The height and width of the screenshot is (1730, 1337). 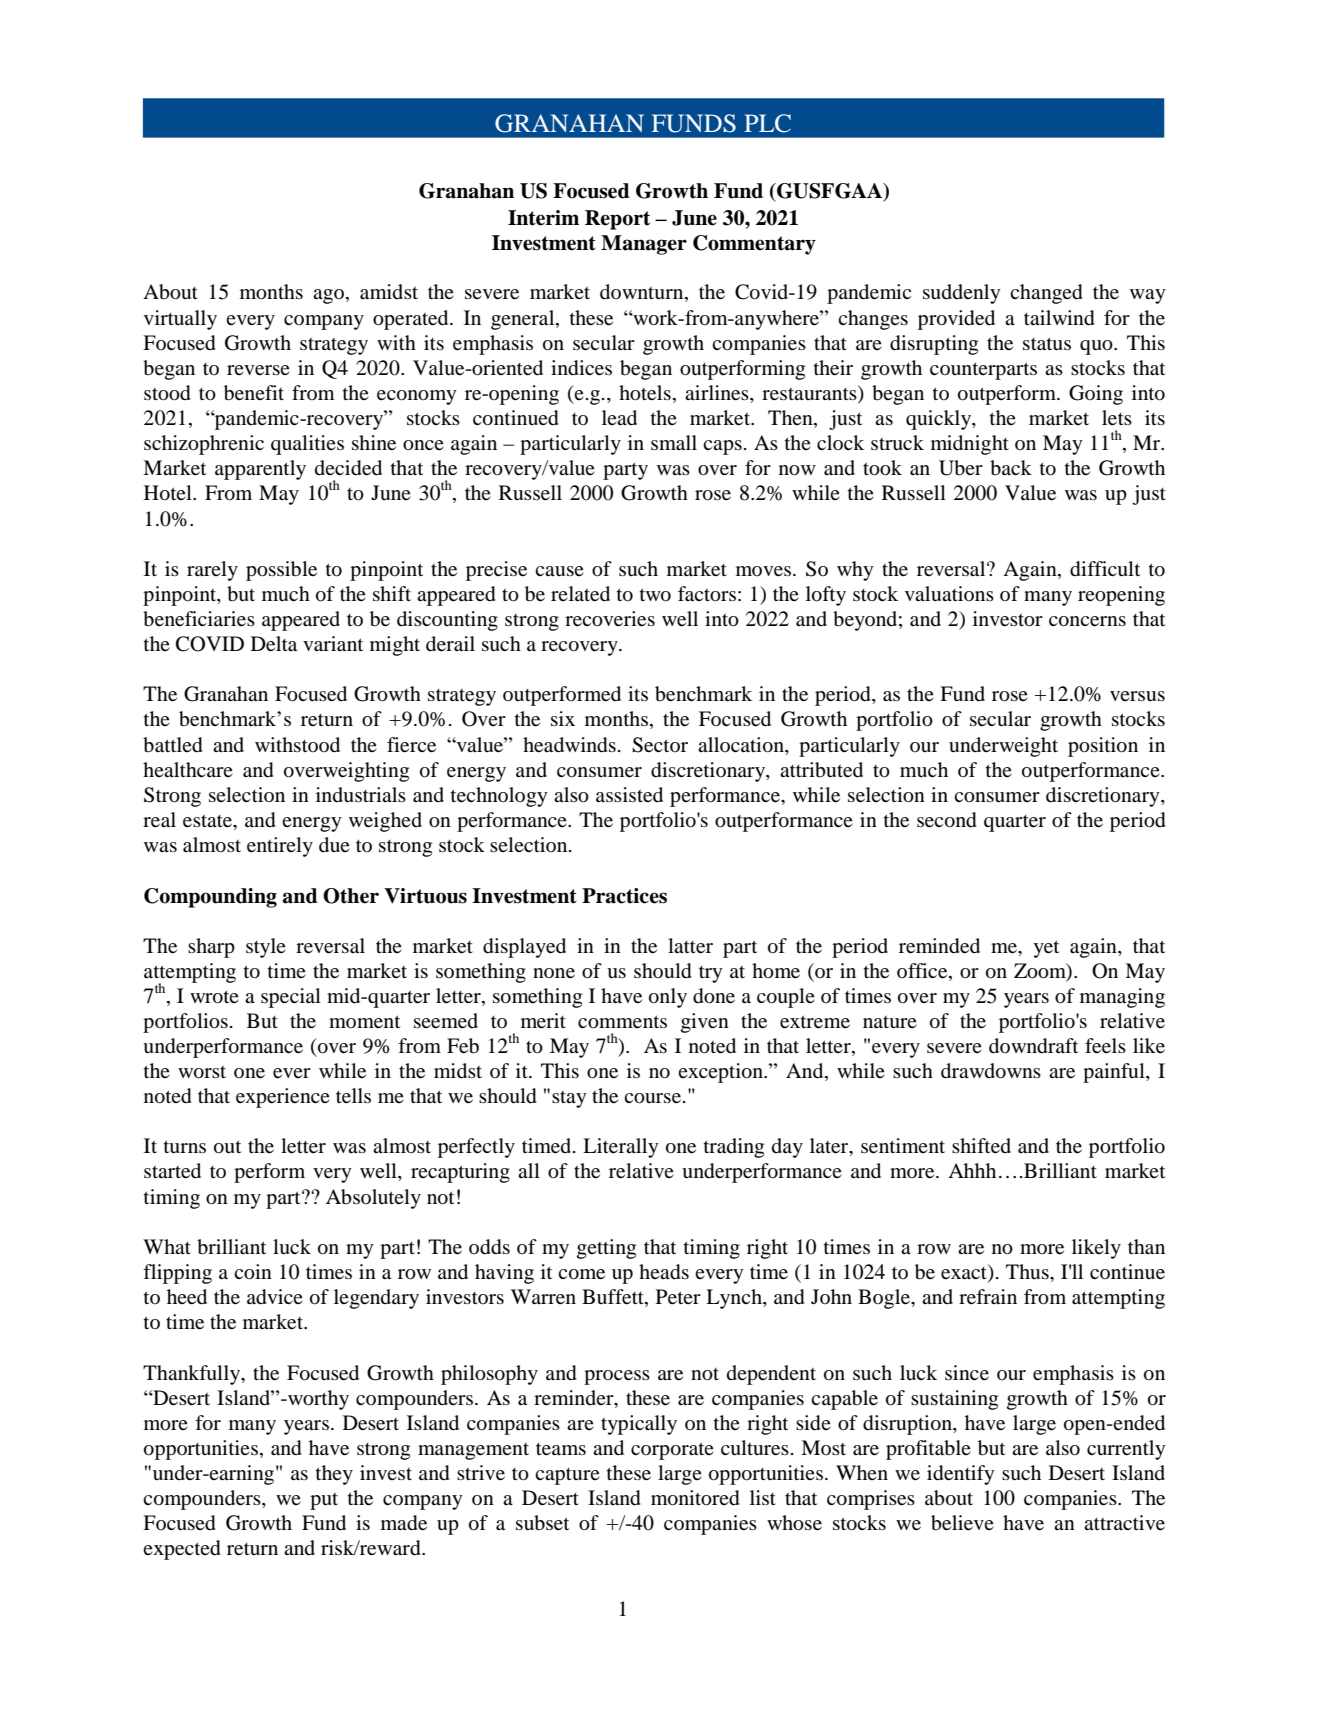 What do you see at coordinates (283, 1098) in the screenshot?
I see `experience` at bounding box center [283, 1098].
